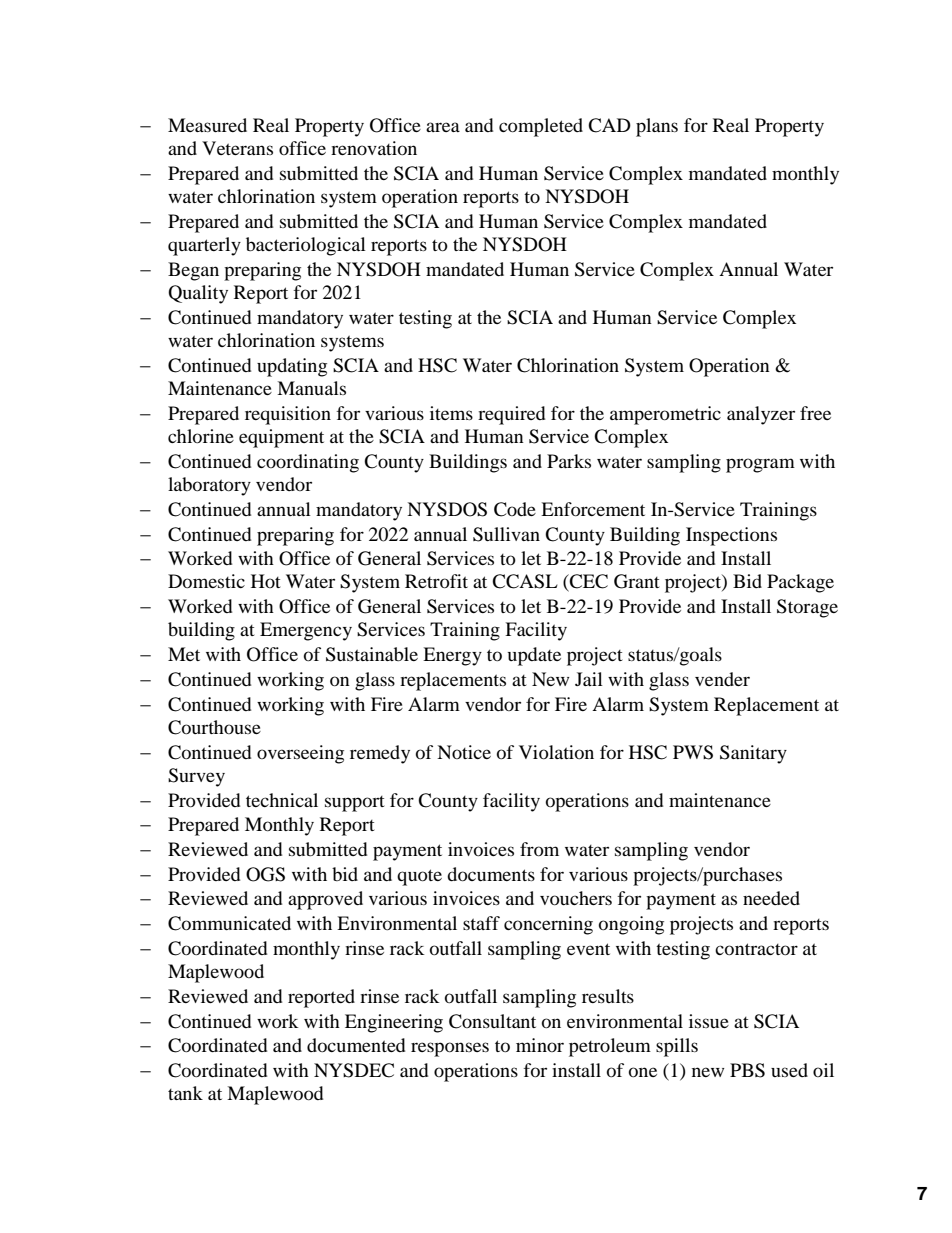  I want to click on plans, so click(657, 127).
